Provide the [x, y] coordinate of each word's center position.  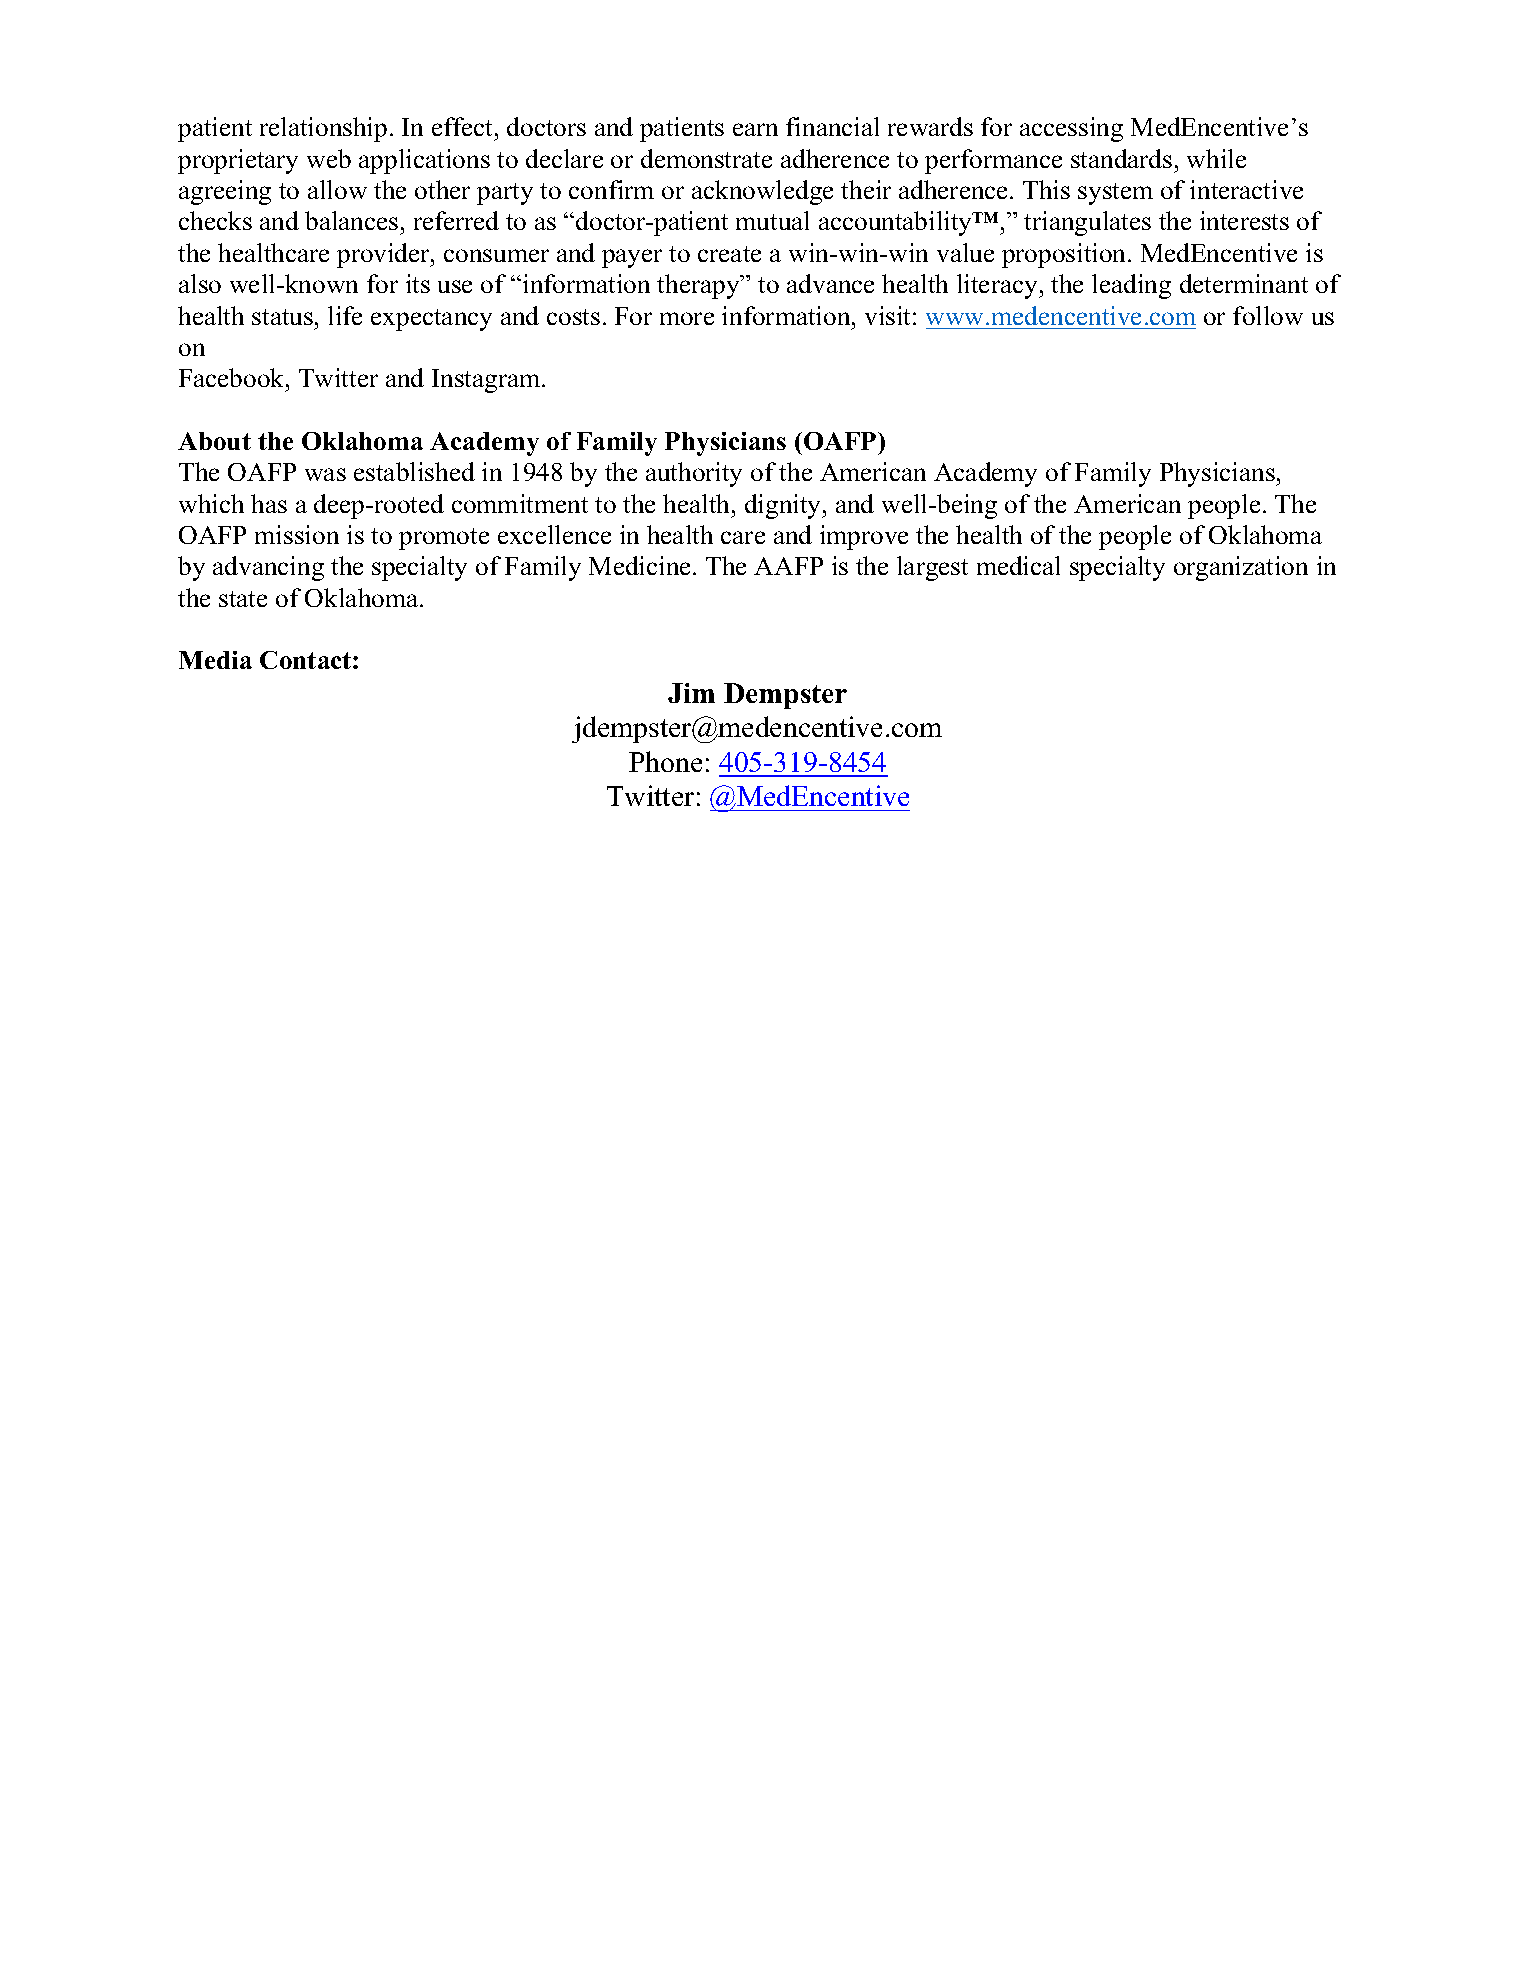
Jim [691, 693]
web [329, 158]
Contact [307, 660]
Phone [665, 761]
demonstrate [706, 158]
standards [1121, 158]
